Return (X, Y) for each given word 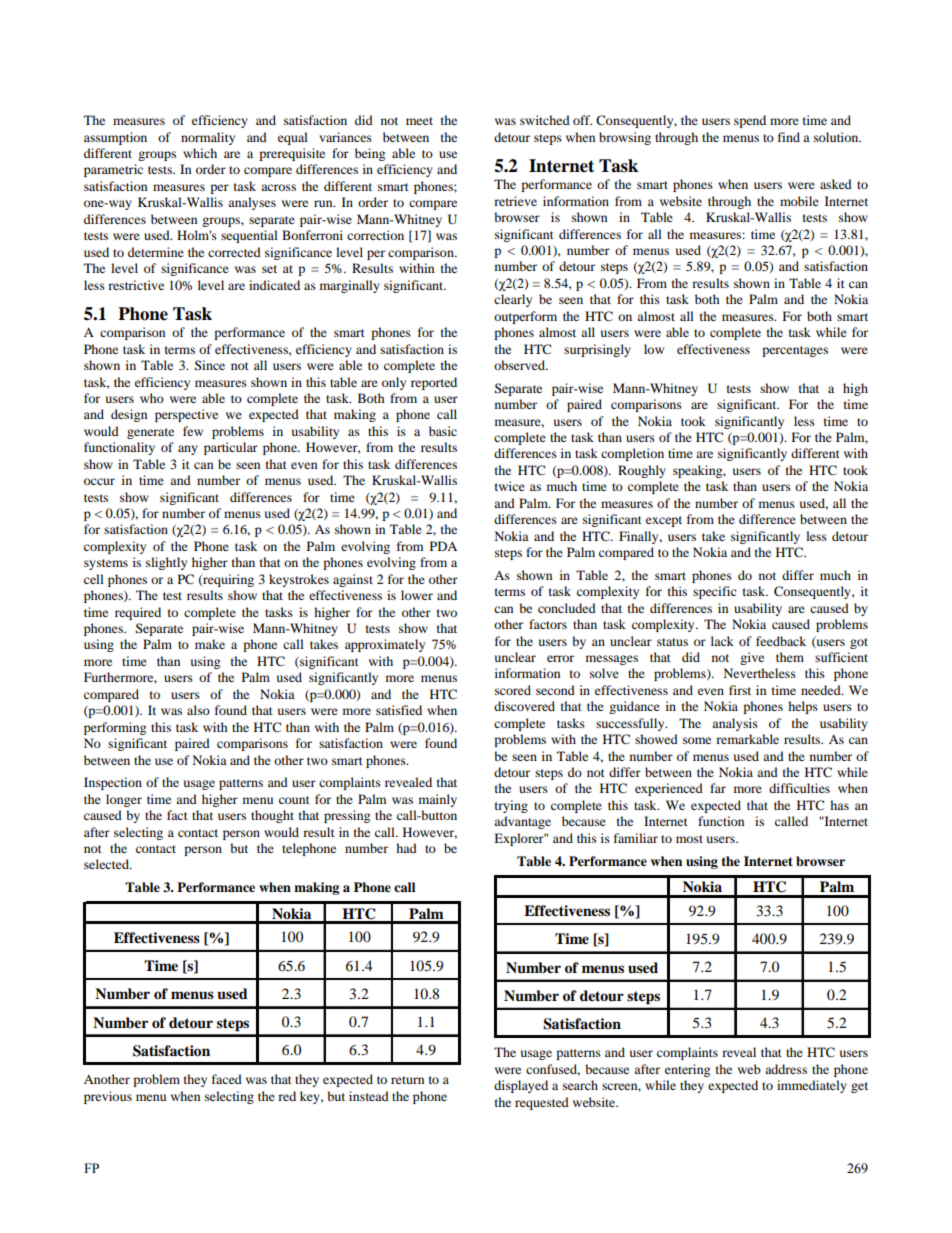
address (786, 1069)
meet (419, 121)
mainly (438, 800)
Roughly (642, 471)
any (188, 450)
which (200, 153)
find (789, 137)
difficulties (799, 788)
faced (227, 1079)
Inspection (113, 783)
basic (443, 431)
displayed (521, 1086)
